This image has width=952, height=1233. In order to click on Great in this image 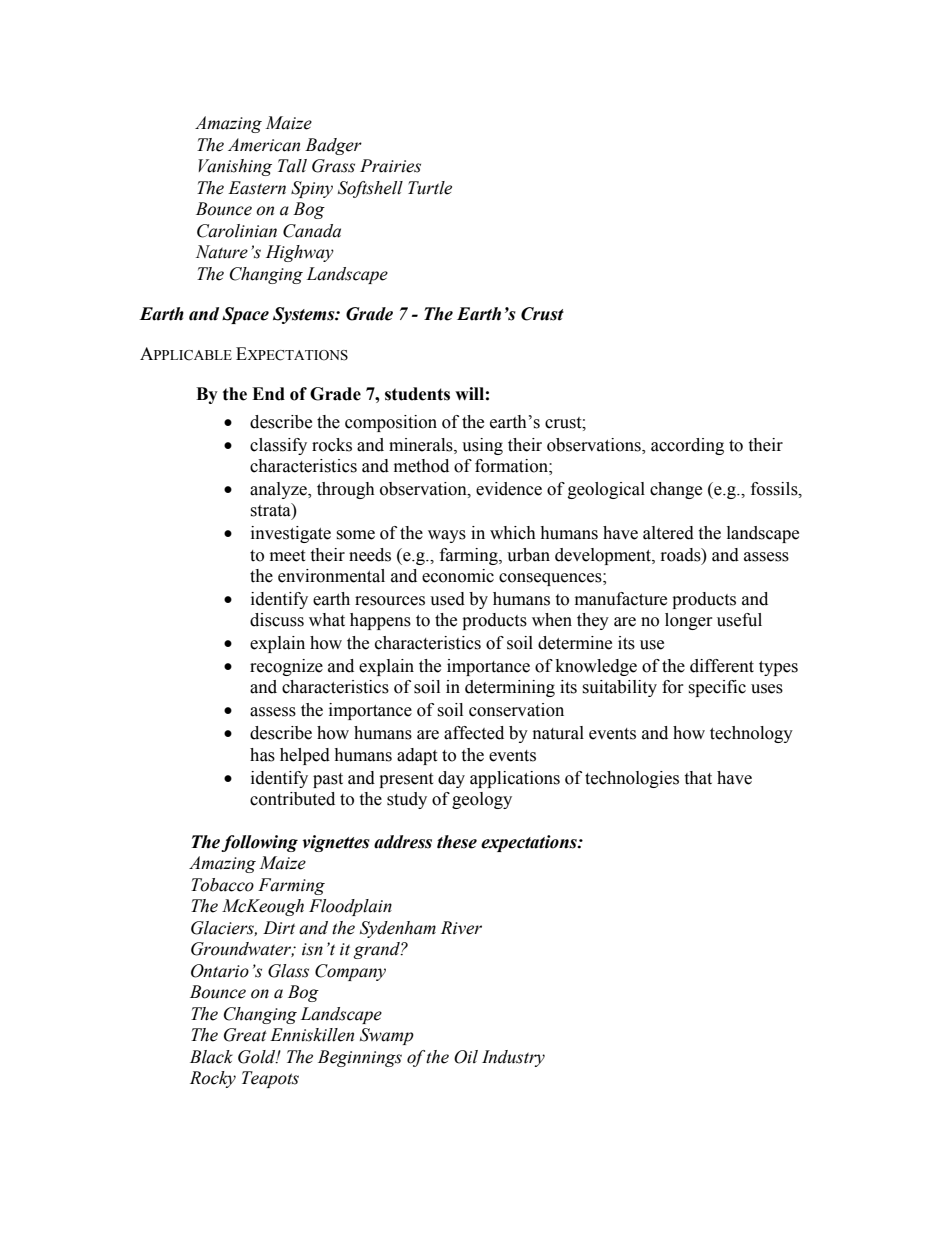, I will do `click(245, 1035)`.
